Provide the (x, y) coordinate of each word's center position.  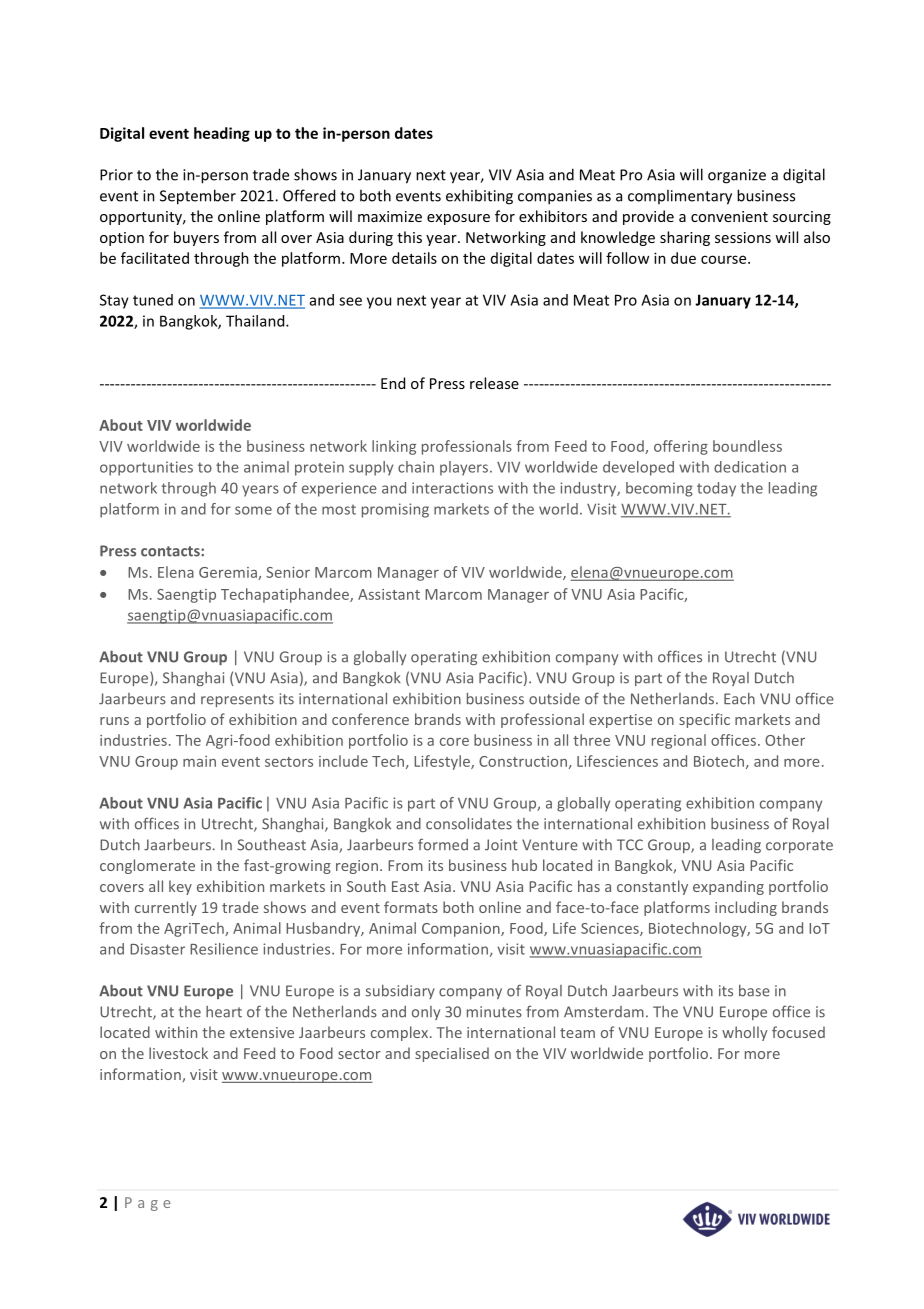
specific (704, 720)
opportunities (146, 468)
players (465, 468)
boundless (747, 446)
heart (224, 1012)
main (199, 761)
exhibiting (479, 197)
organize (737, 176)
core (454, 742)
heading (222, 134)
